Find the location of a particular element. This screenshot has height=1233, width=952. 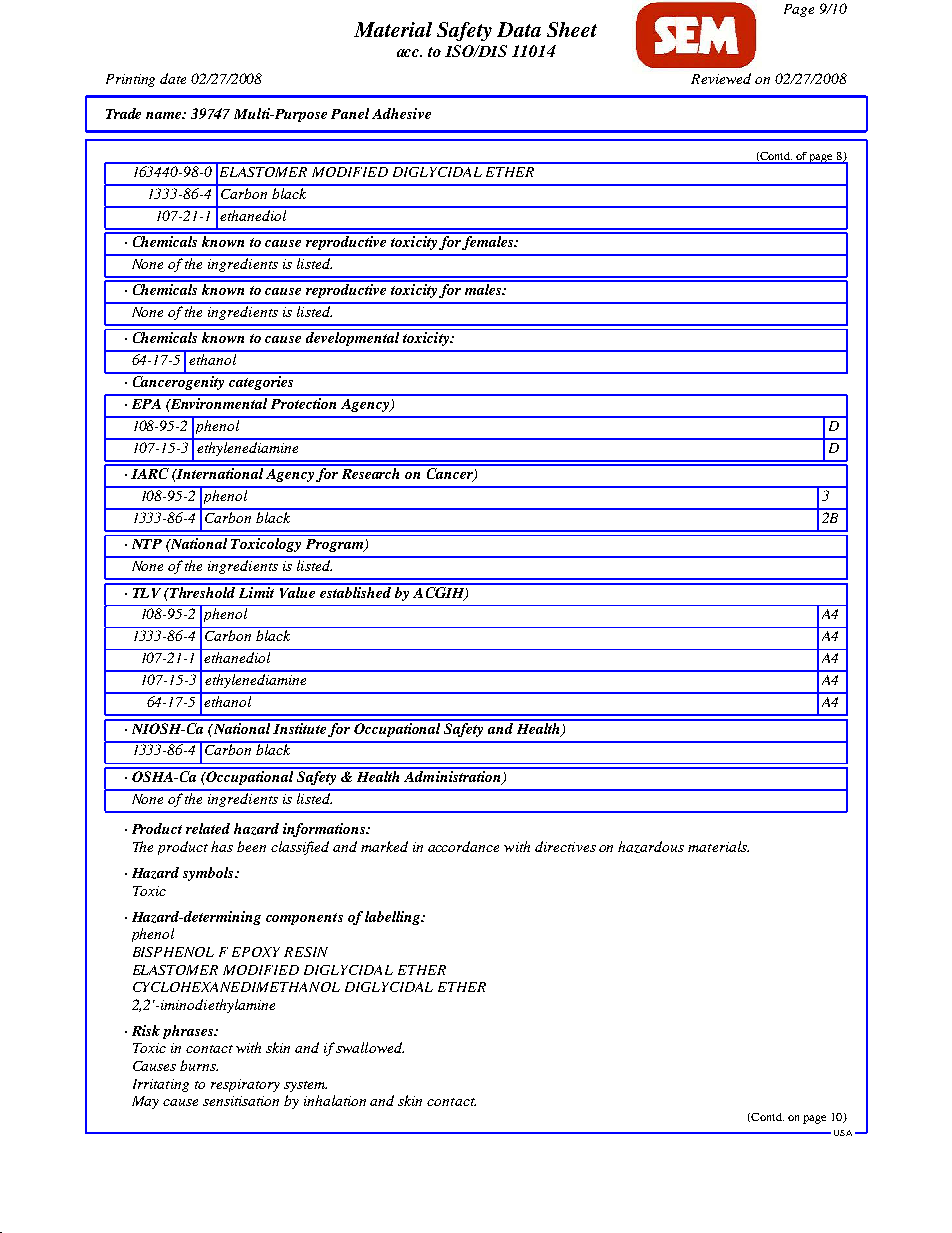

Reviewed is located at coordinates (721, 78).
